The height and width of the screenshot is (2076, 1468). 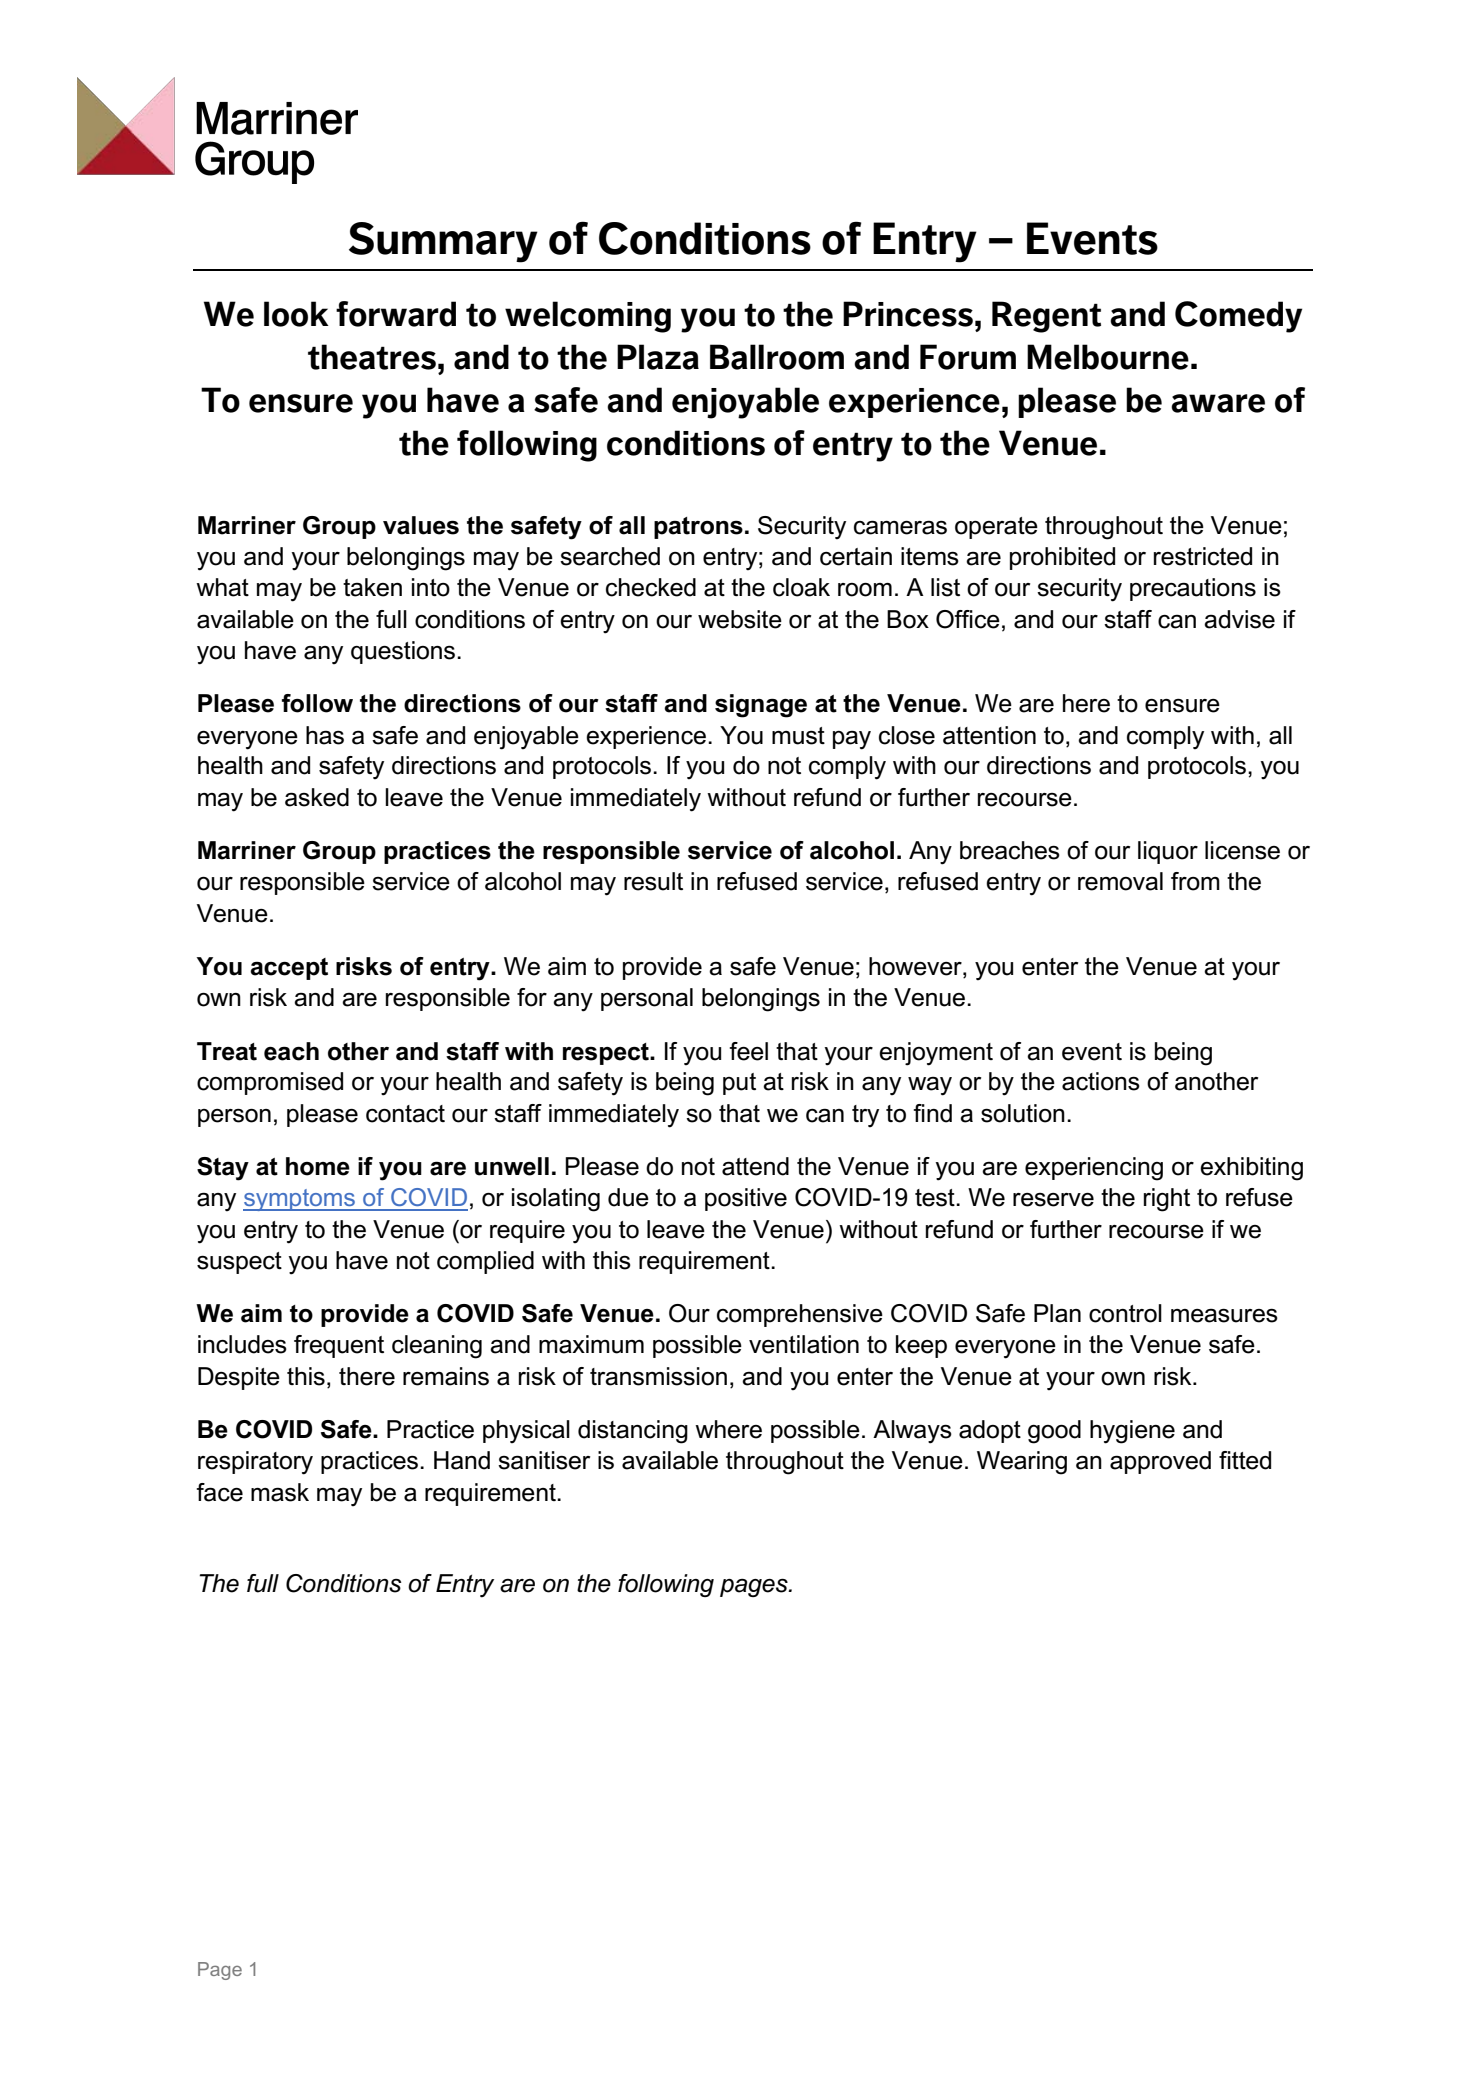 I want to click on look, so click(x=296, y=314).
